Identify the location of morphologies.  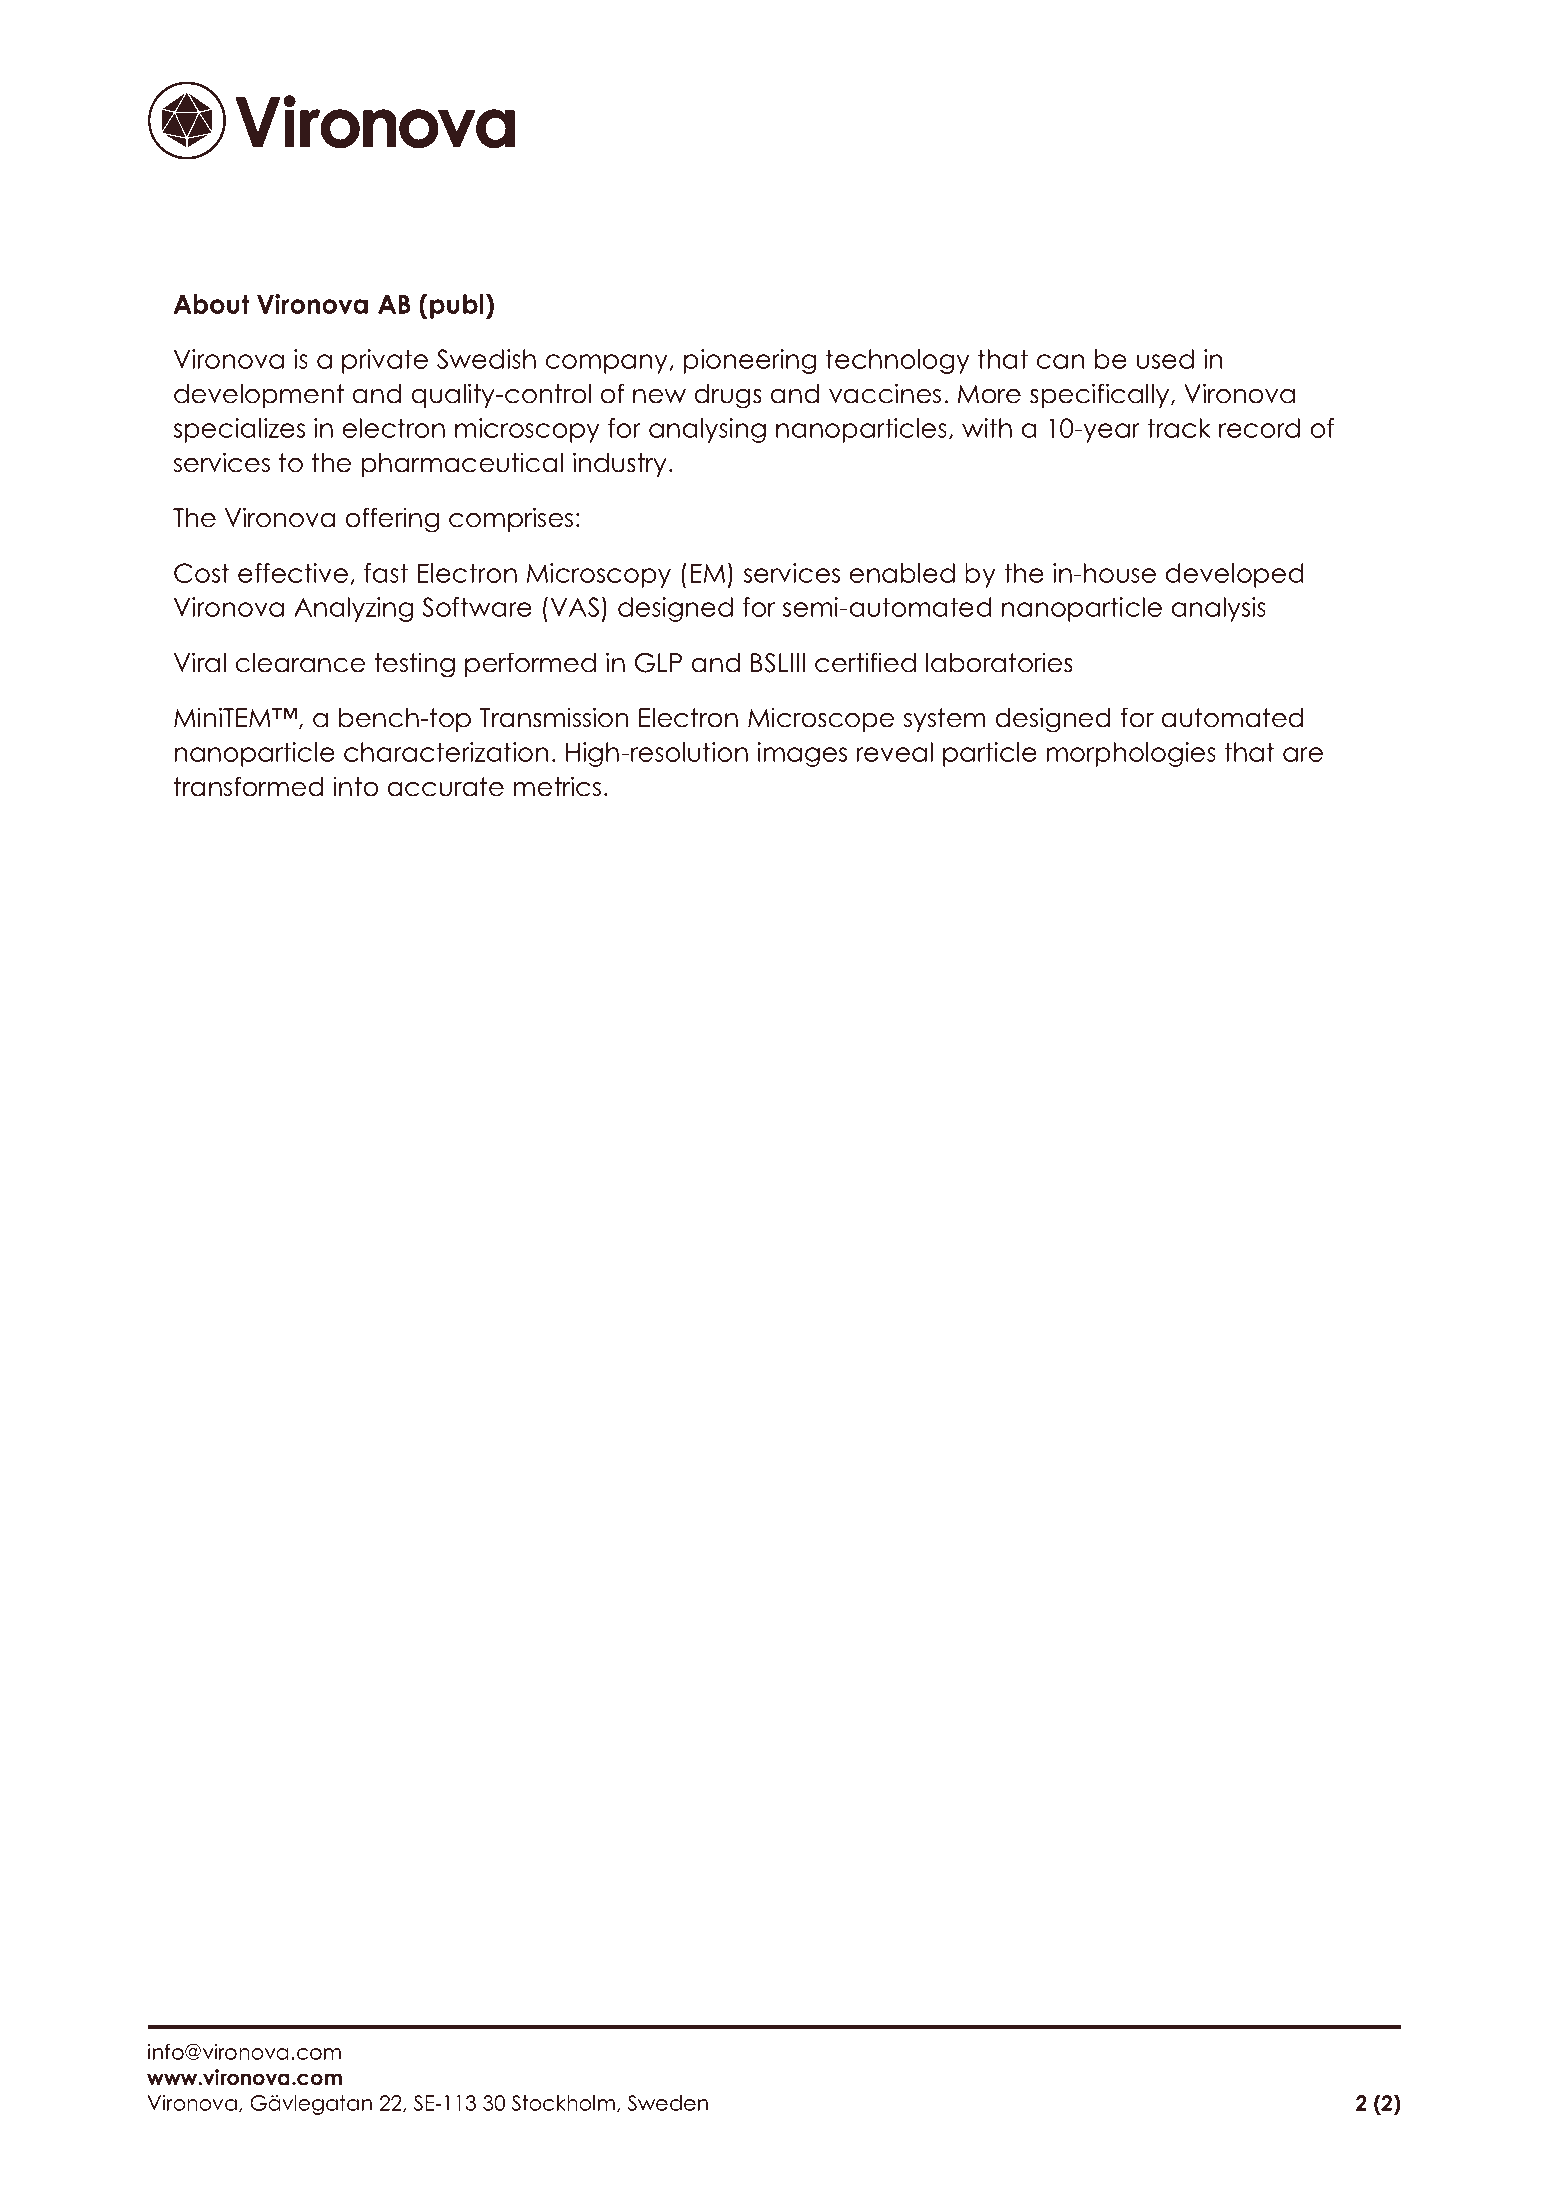
(1131, 754).
